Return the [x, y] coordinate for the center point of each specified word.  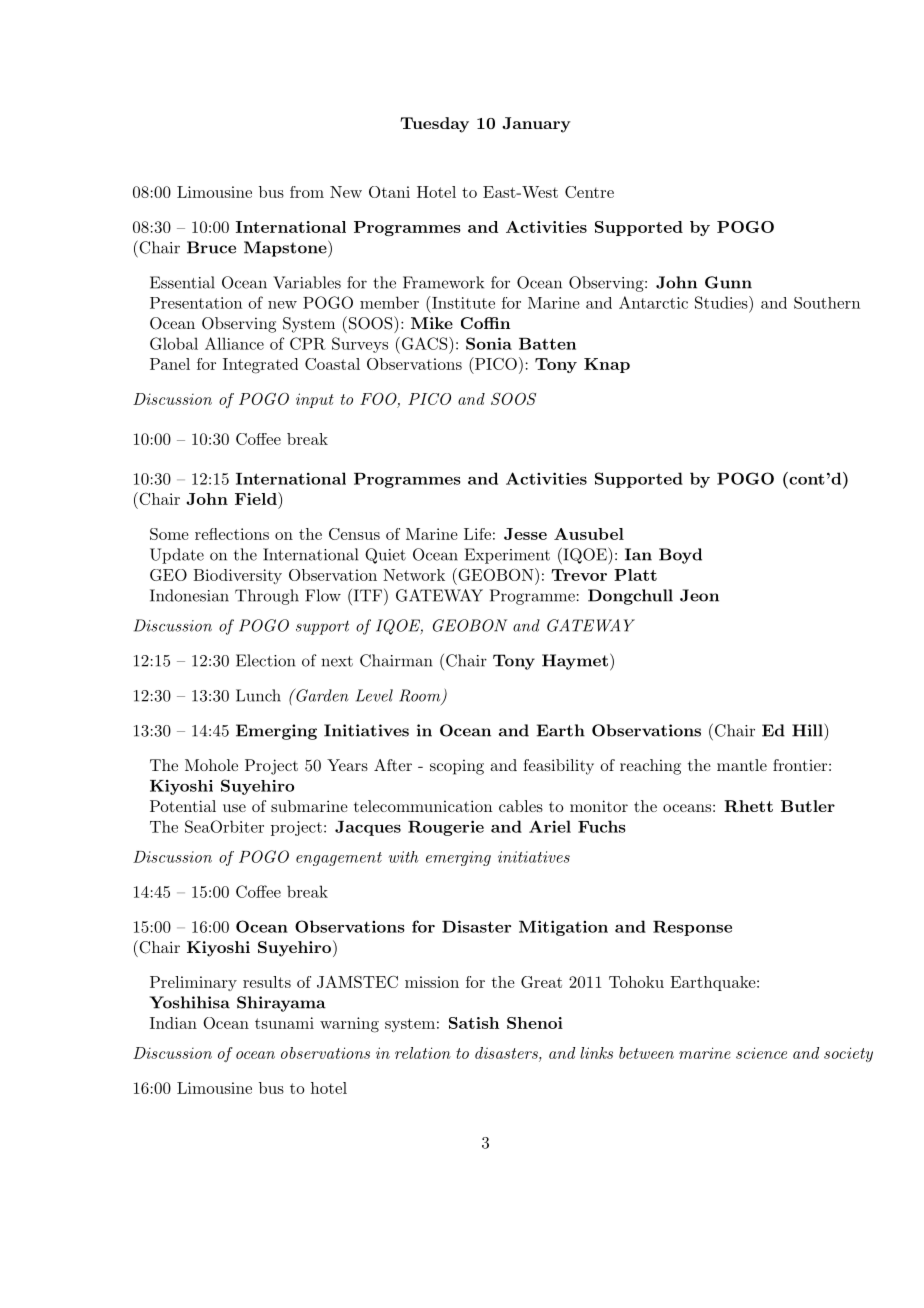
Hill [808, 730]
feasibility [558, 767]
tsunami [284, 1023]
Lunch [258, 695]
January [536, 125]
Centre [589, 192]
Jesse [525, 534]
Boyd [680, 556]
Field [257, 498]
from [307, 192]
